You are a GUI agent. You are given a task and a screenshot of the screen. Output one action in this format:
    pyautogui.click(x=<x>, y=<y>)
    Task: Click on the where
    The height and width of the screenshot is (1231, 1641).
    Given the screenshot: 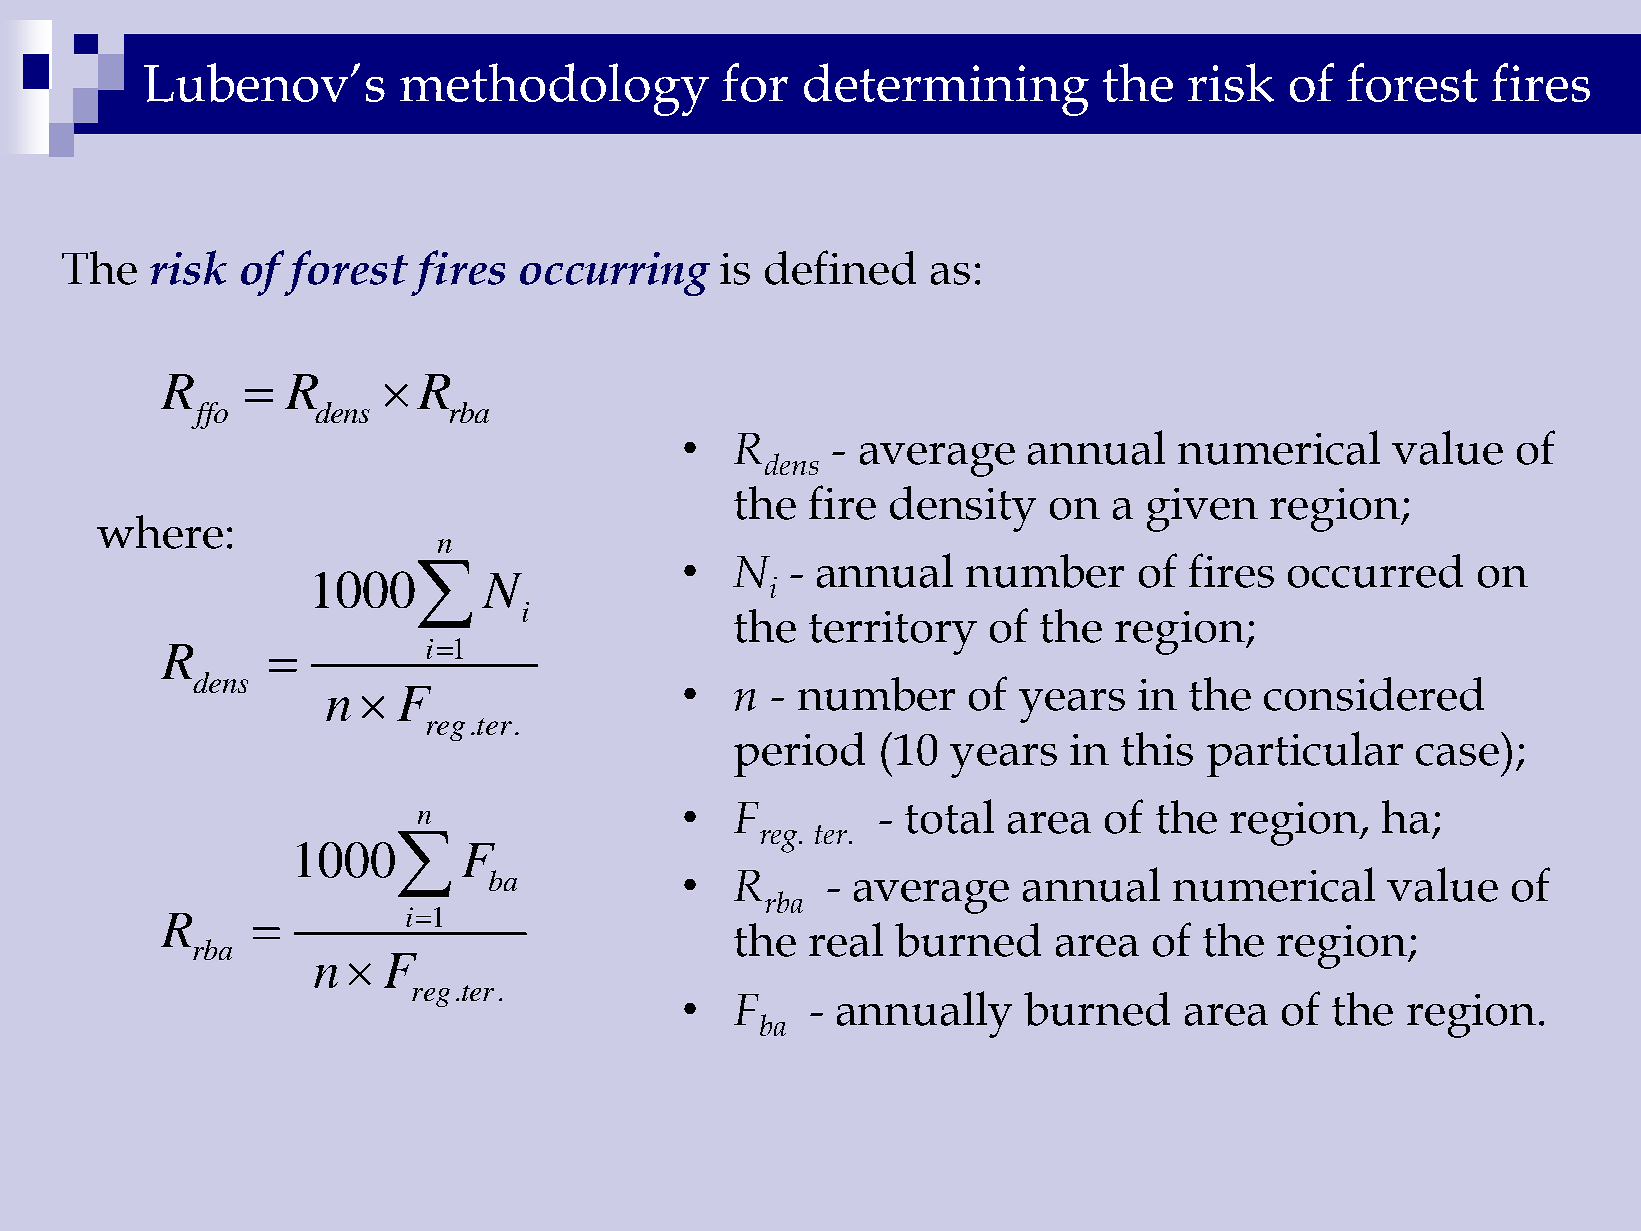 What is the action you would take?
    pyautogui.click(x=160, y=532)
